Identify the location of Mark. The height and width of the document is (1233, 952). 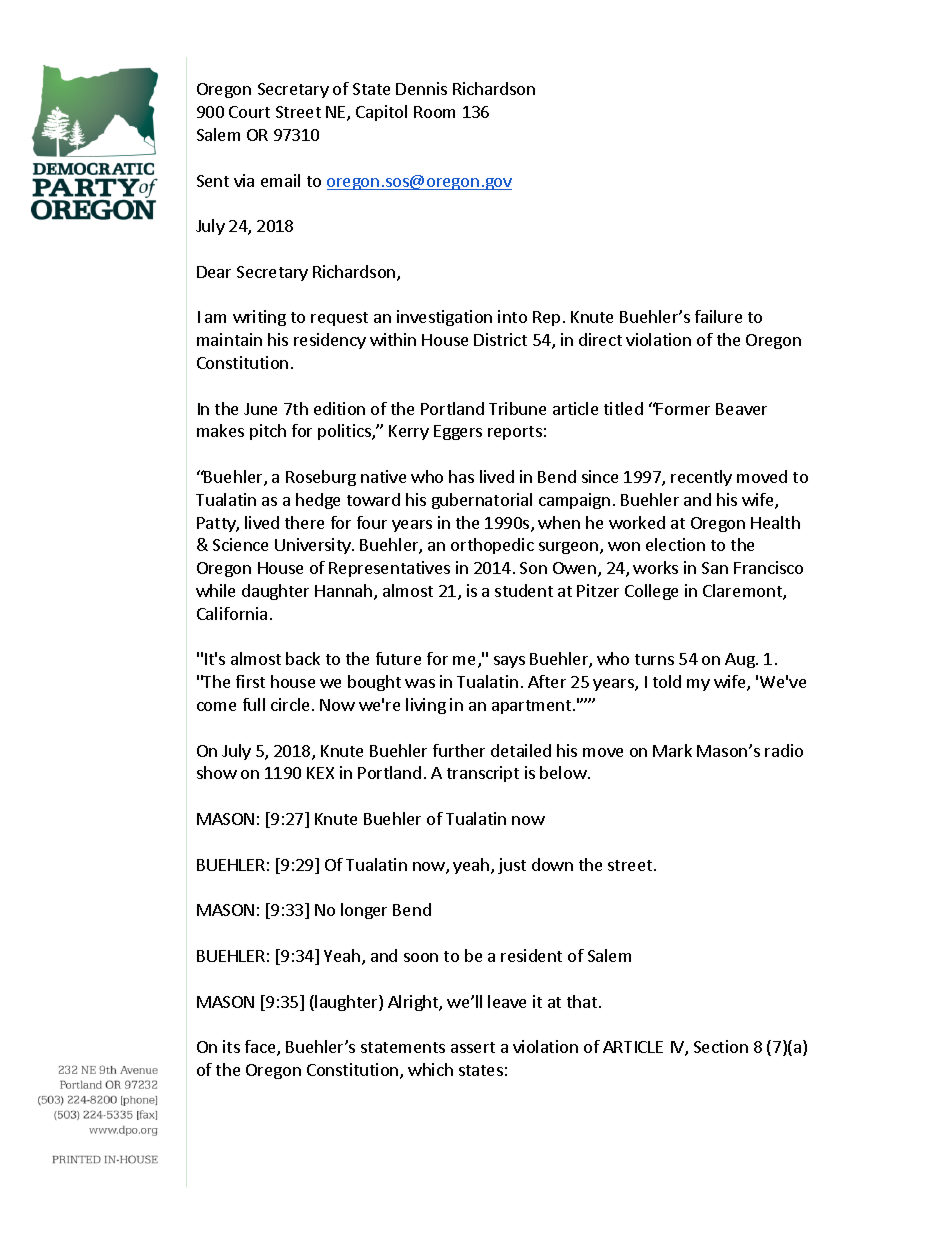
(672, 750).
